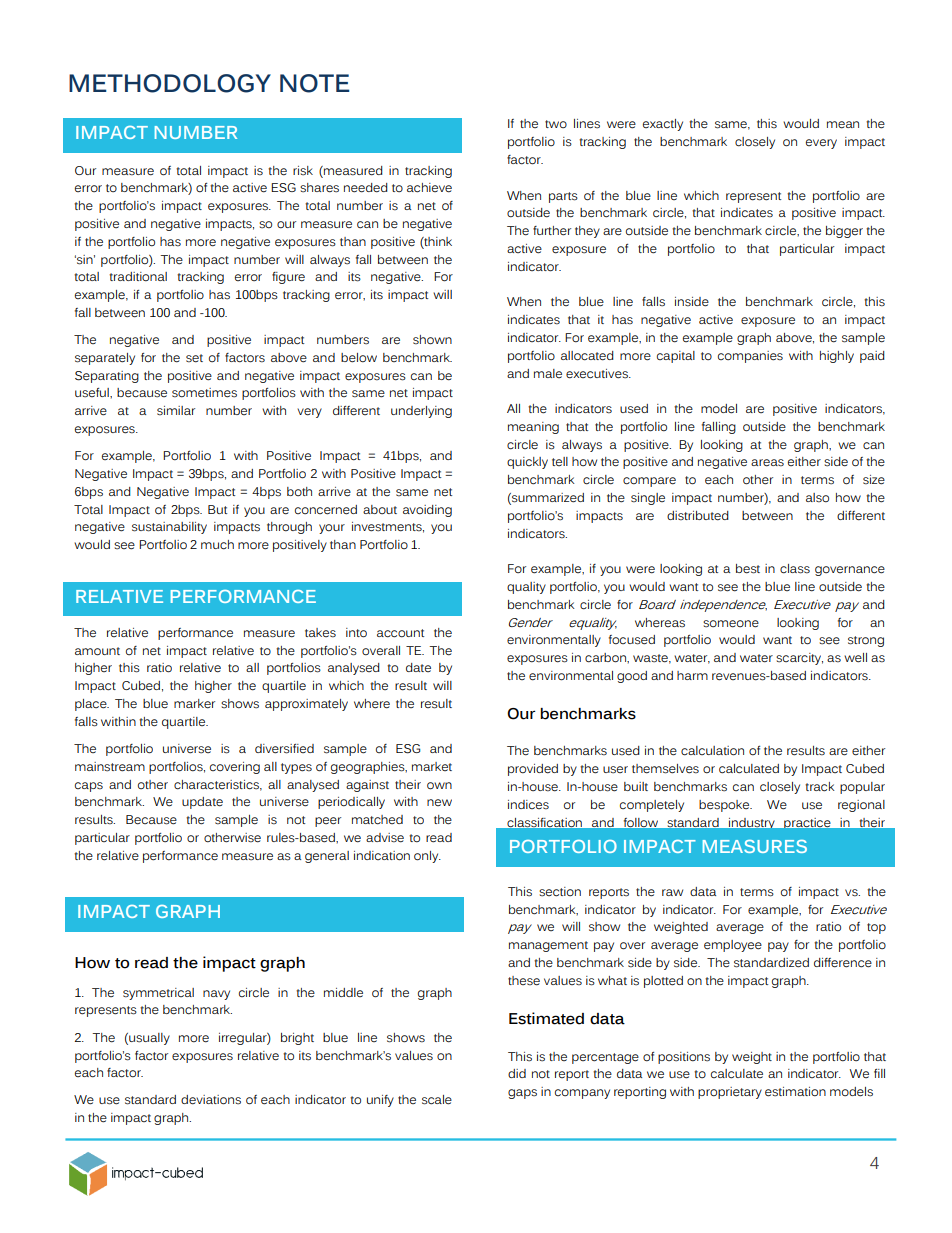  Describe the element at coordinates (217, 545) in the page. I see `much` at that location.
